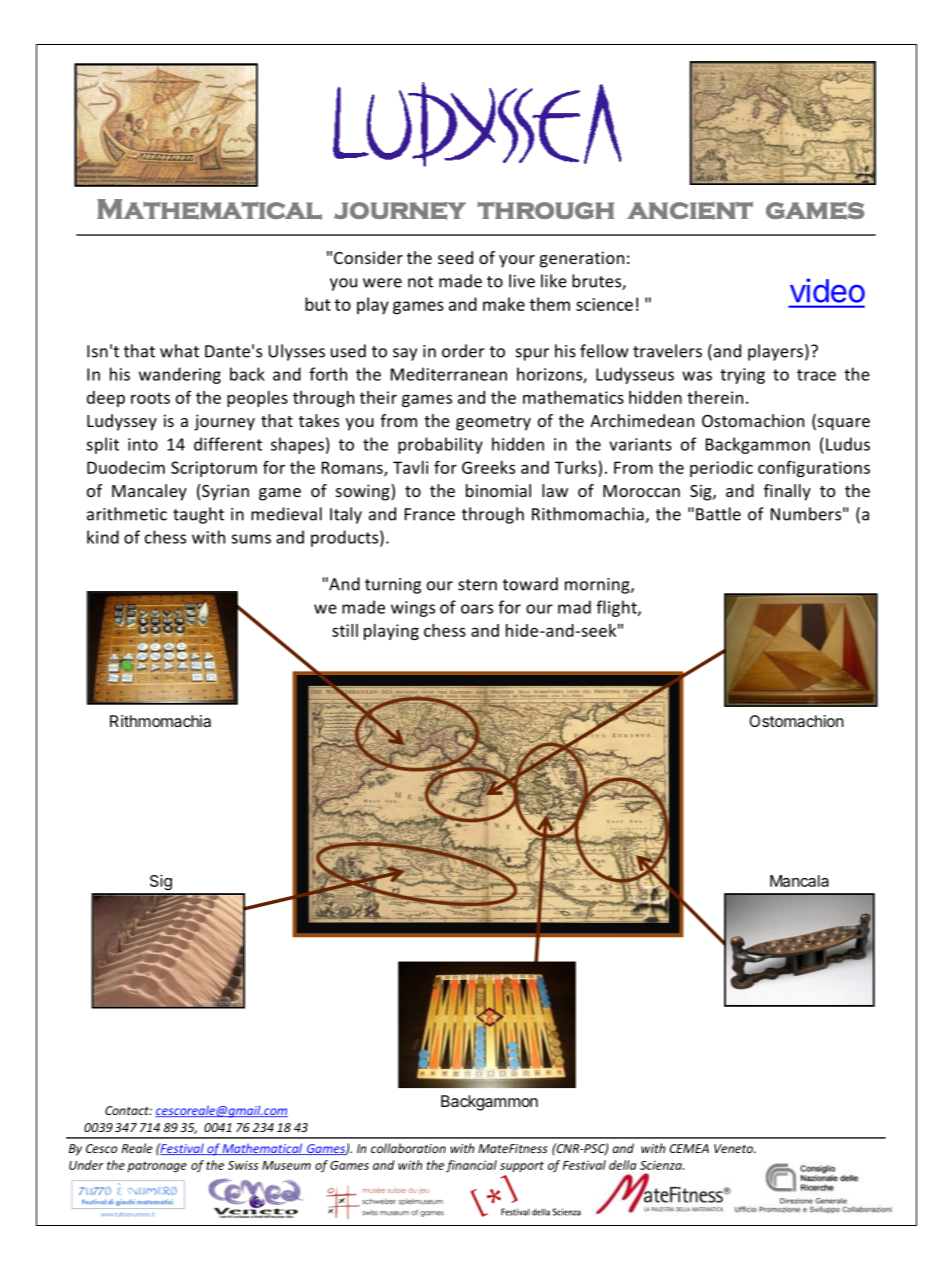 The height and width of the screenshot is (1270, 952). Describe the element at coordinates (408, 1148) in the screenshot. I see `collaboration` at that location.
